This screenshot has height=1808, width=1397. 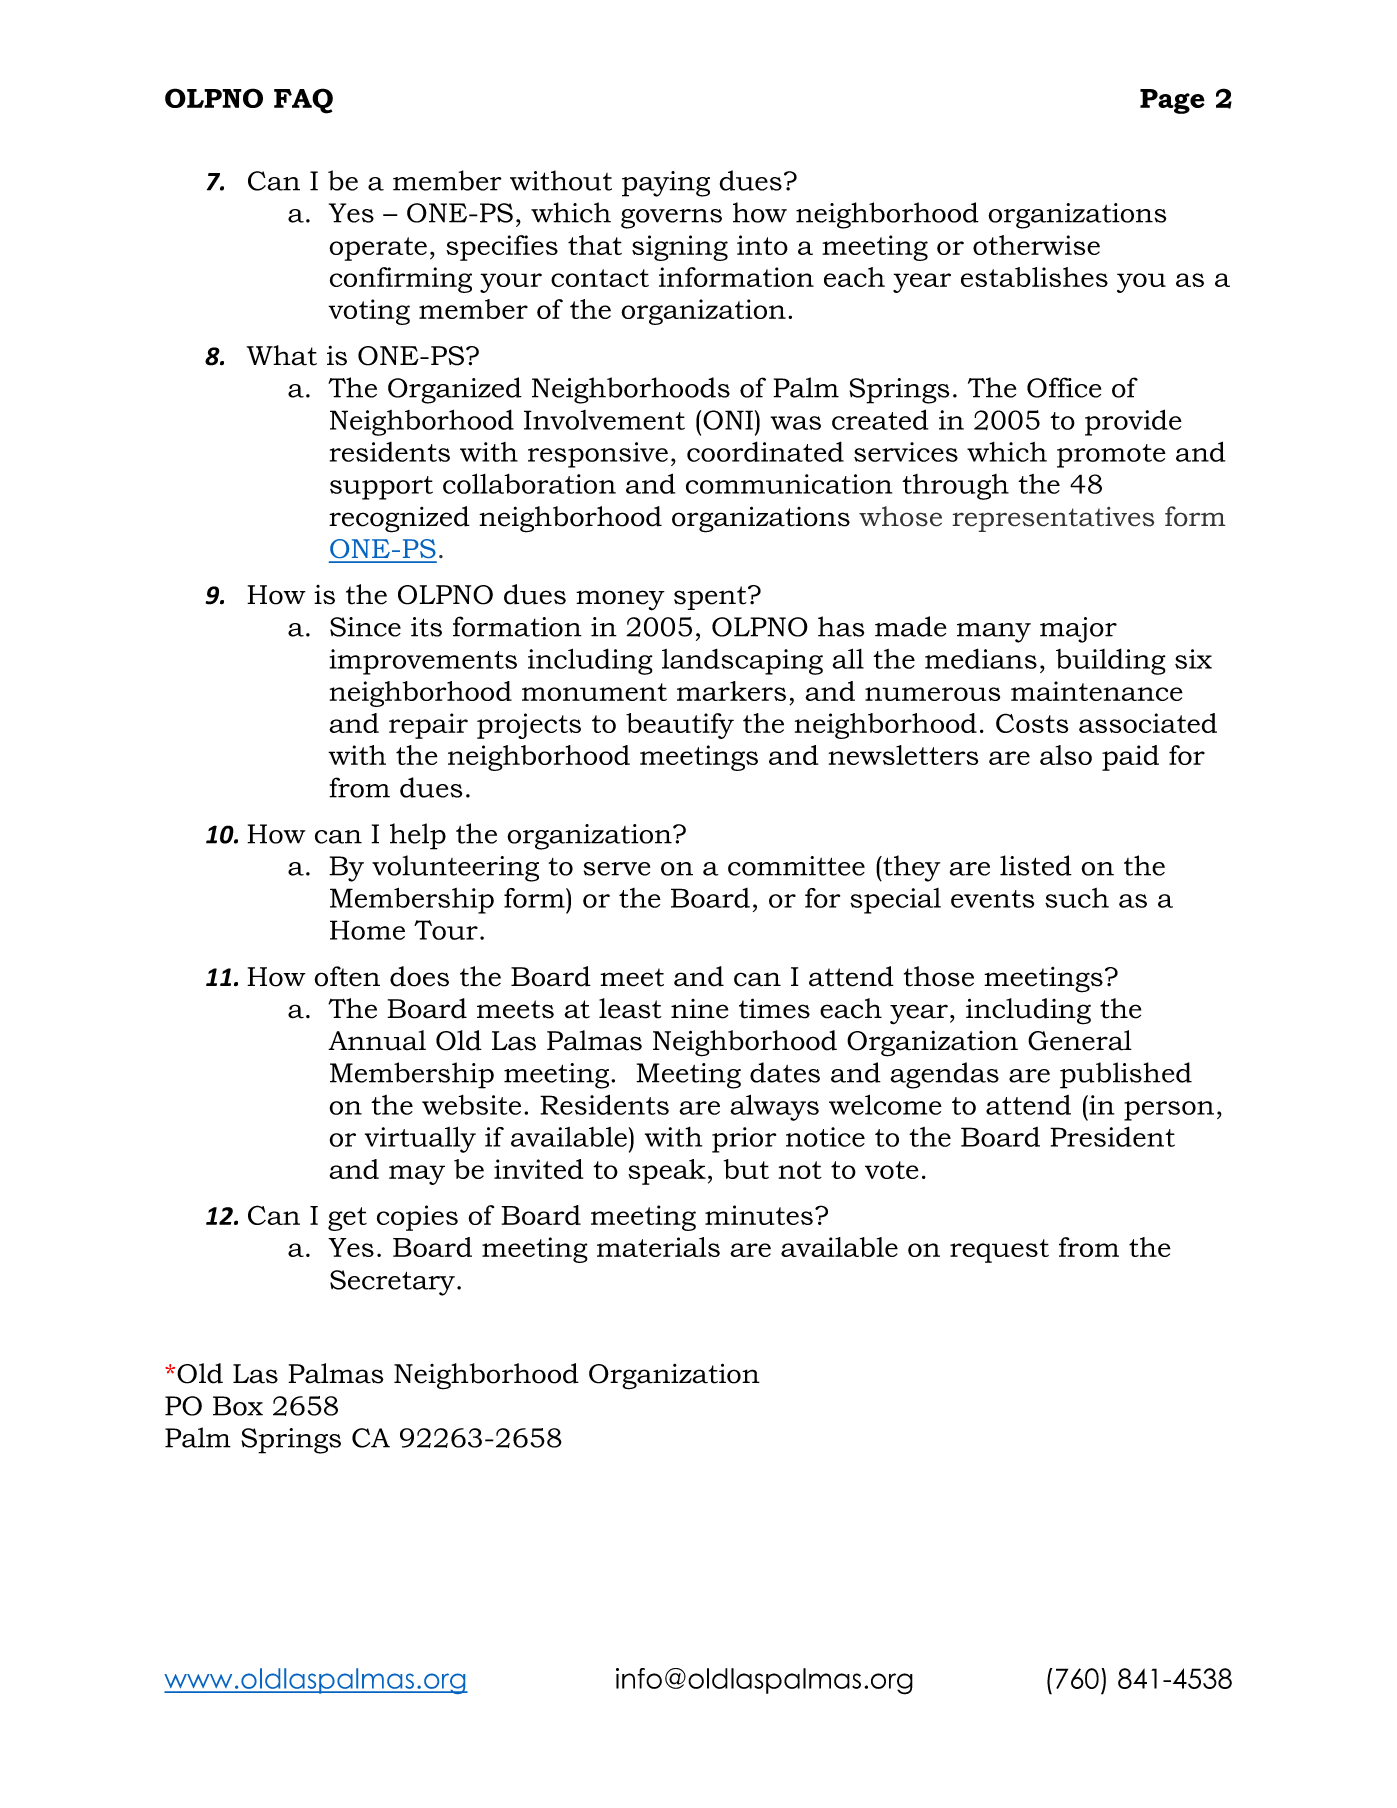 What do you see at coordinates (666, 184) in the screenshot?
I see `paying` at bounding box center [666, 184].
